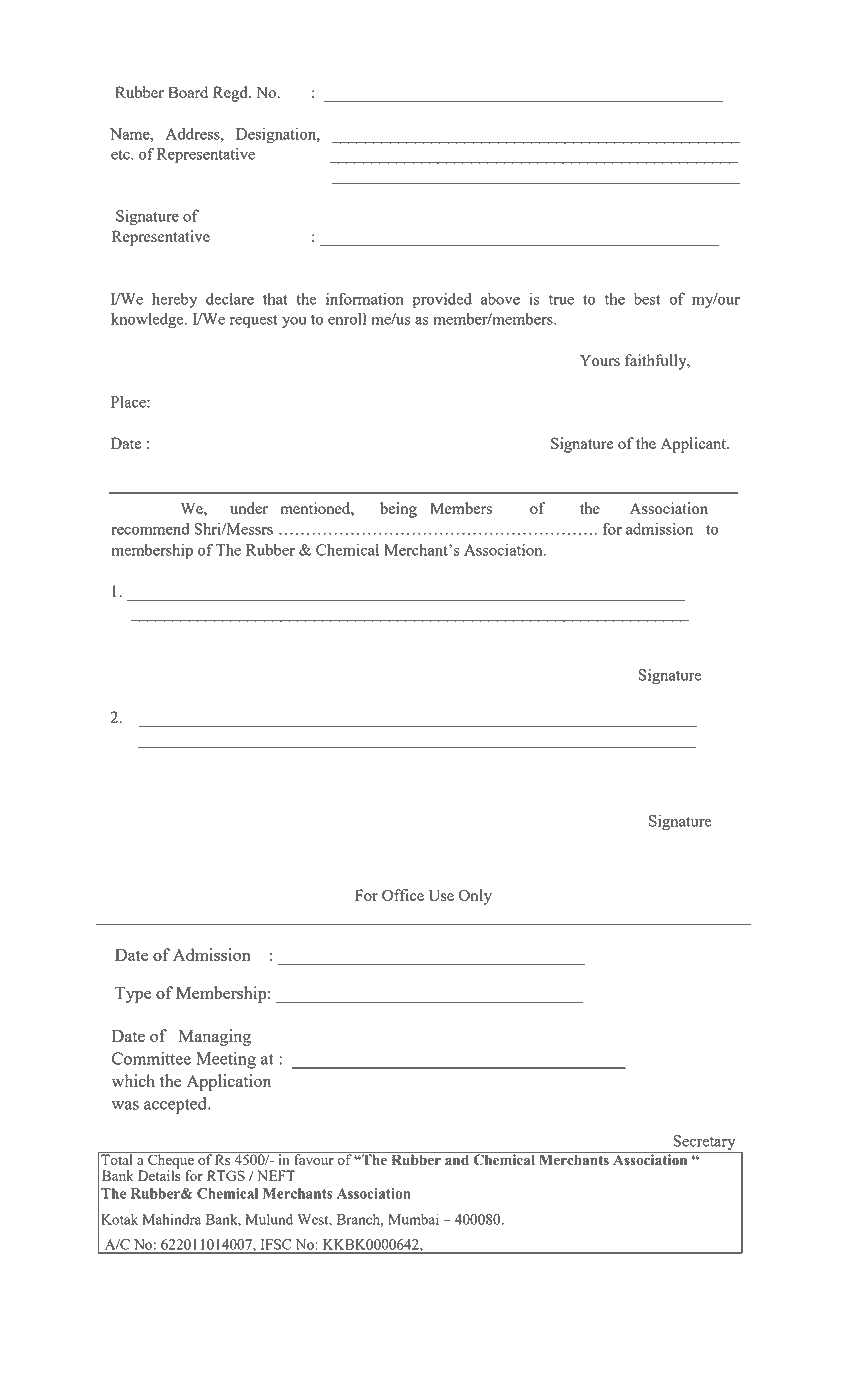 This document has height=1400, width=849. What do you see at coordinates (475, 897) in the document?
I see `Only` at bounding box center [475, 897].
